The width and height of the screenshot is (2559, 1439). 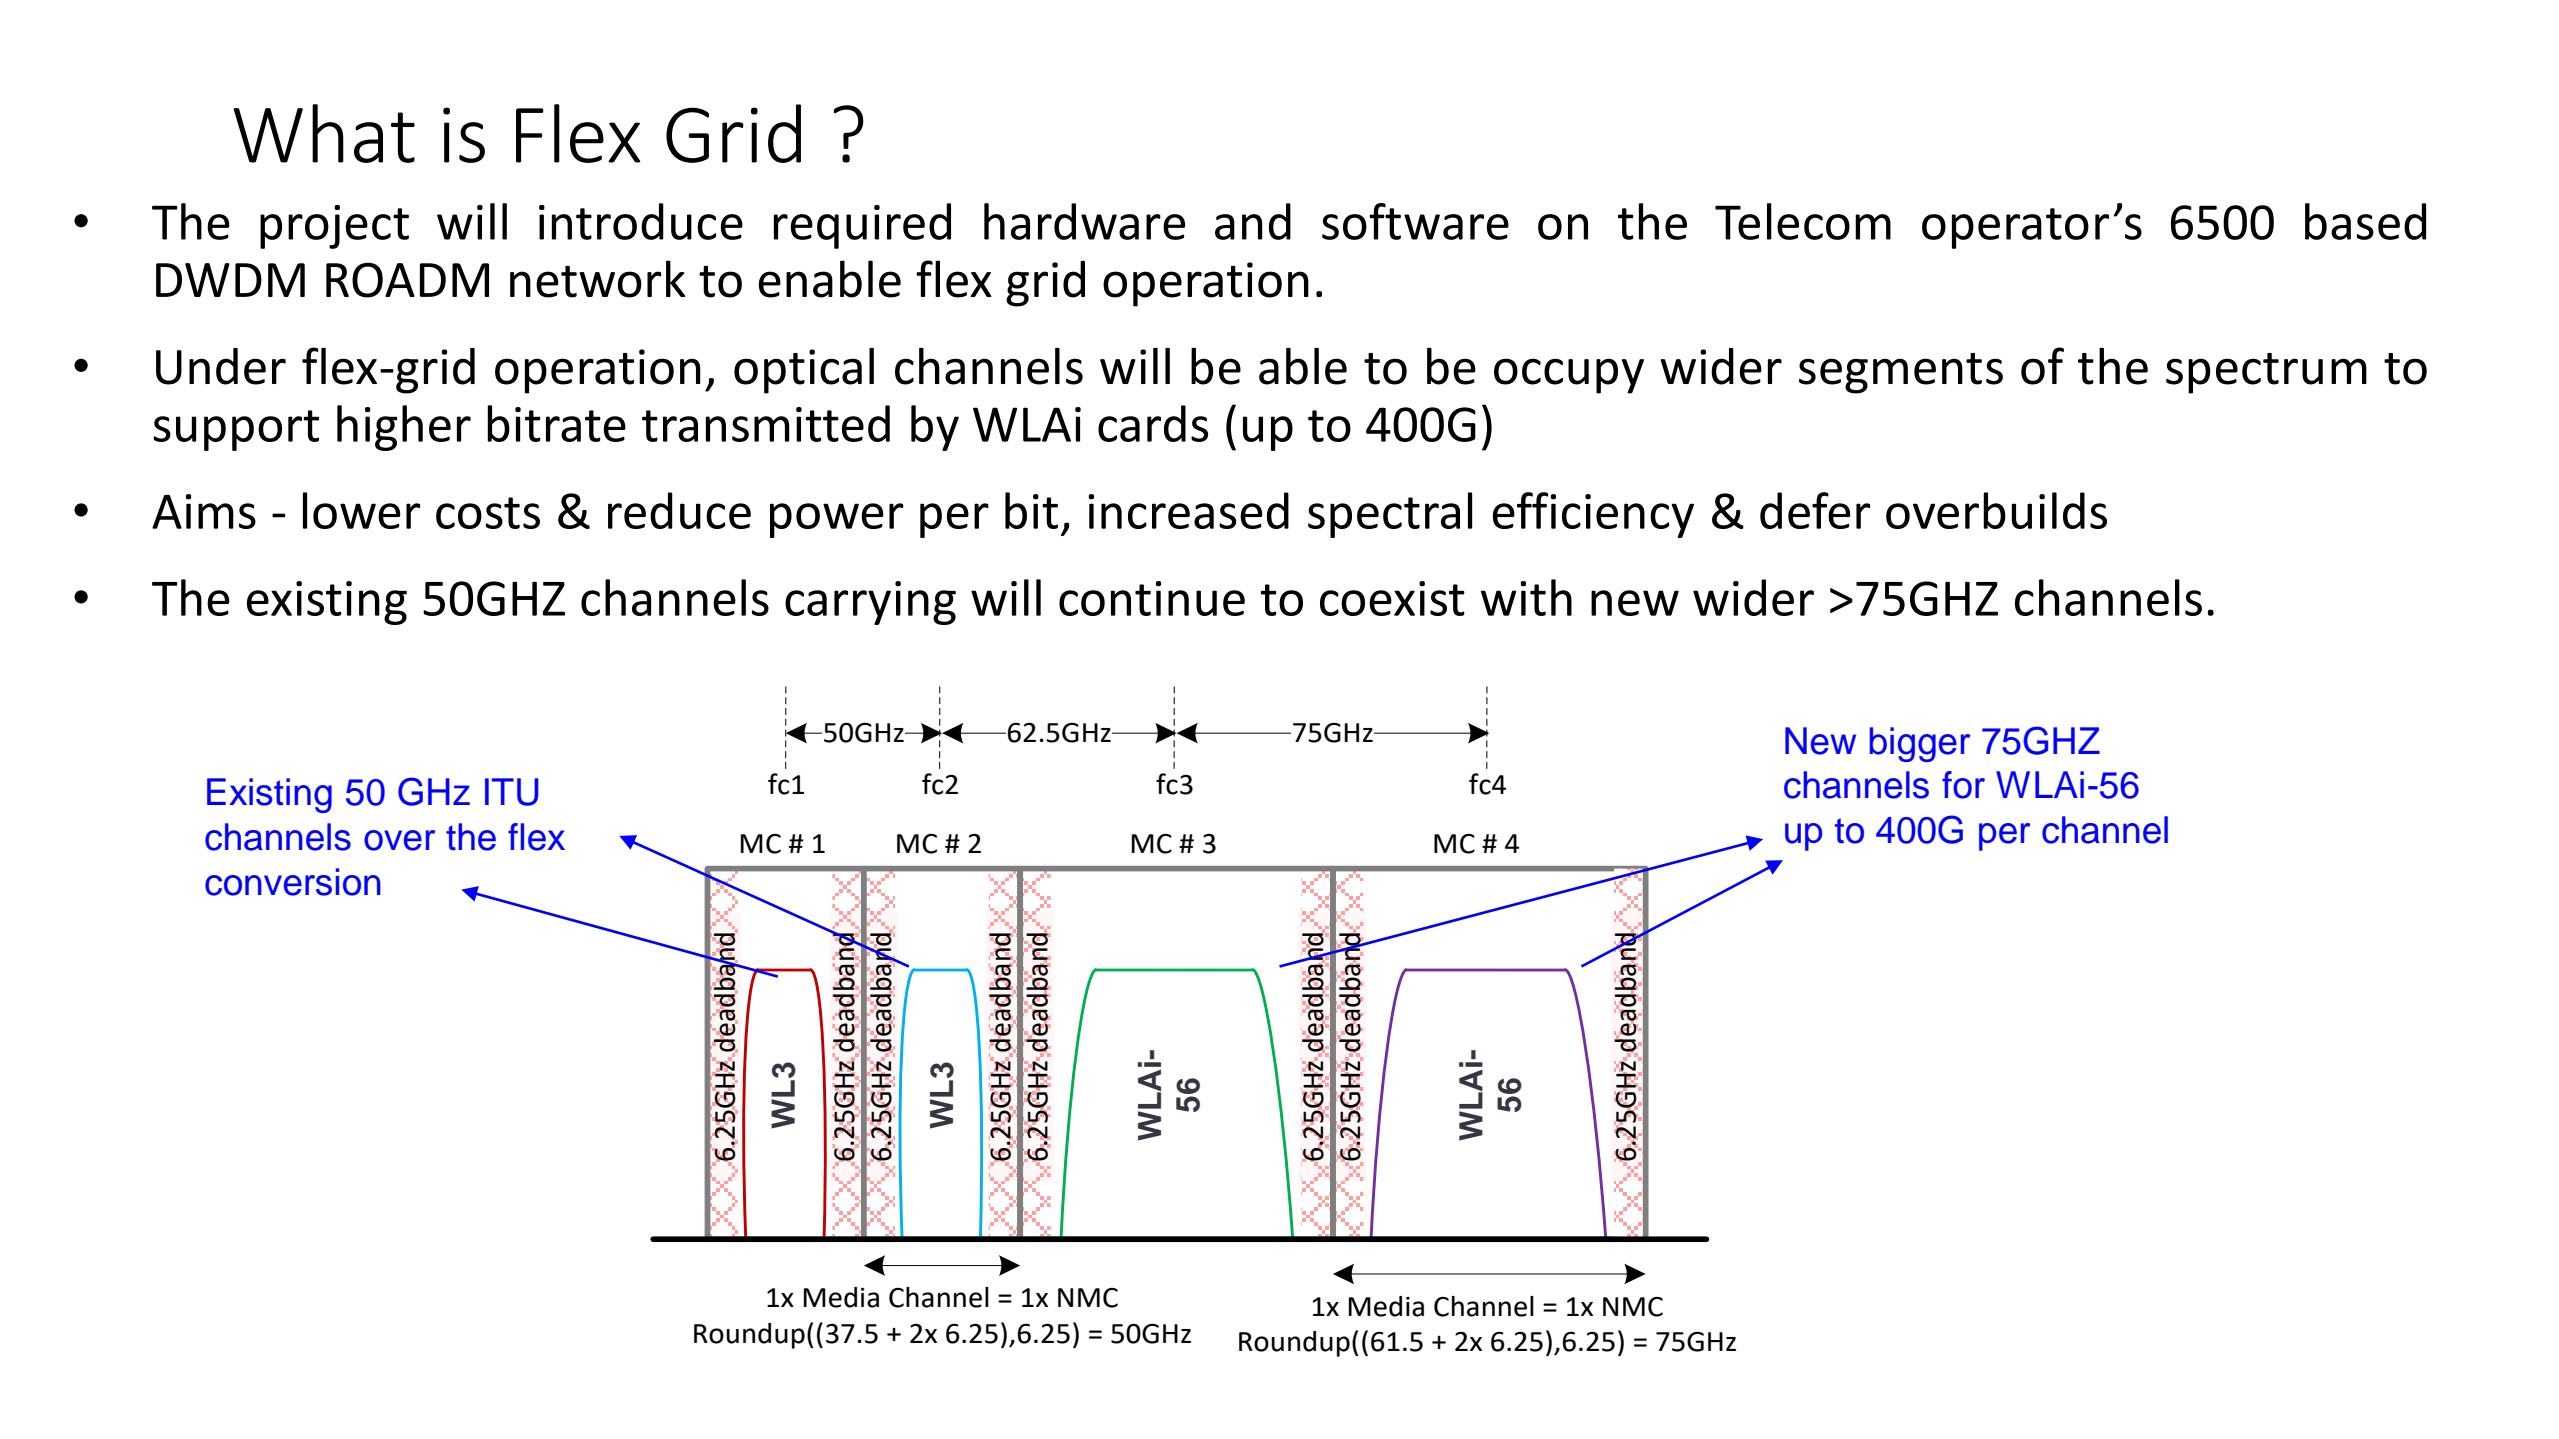 What do you see at coordinates (512, 792) in the screenshot?
I see `ITU` at bounding box center [512, 792].
